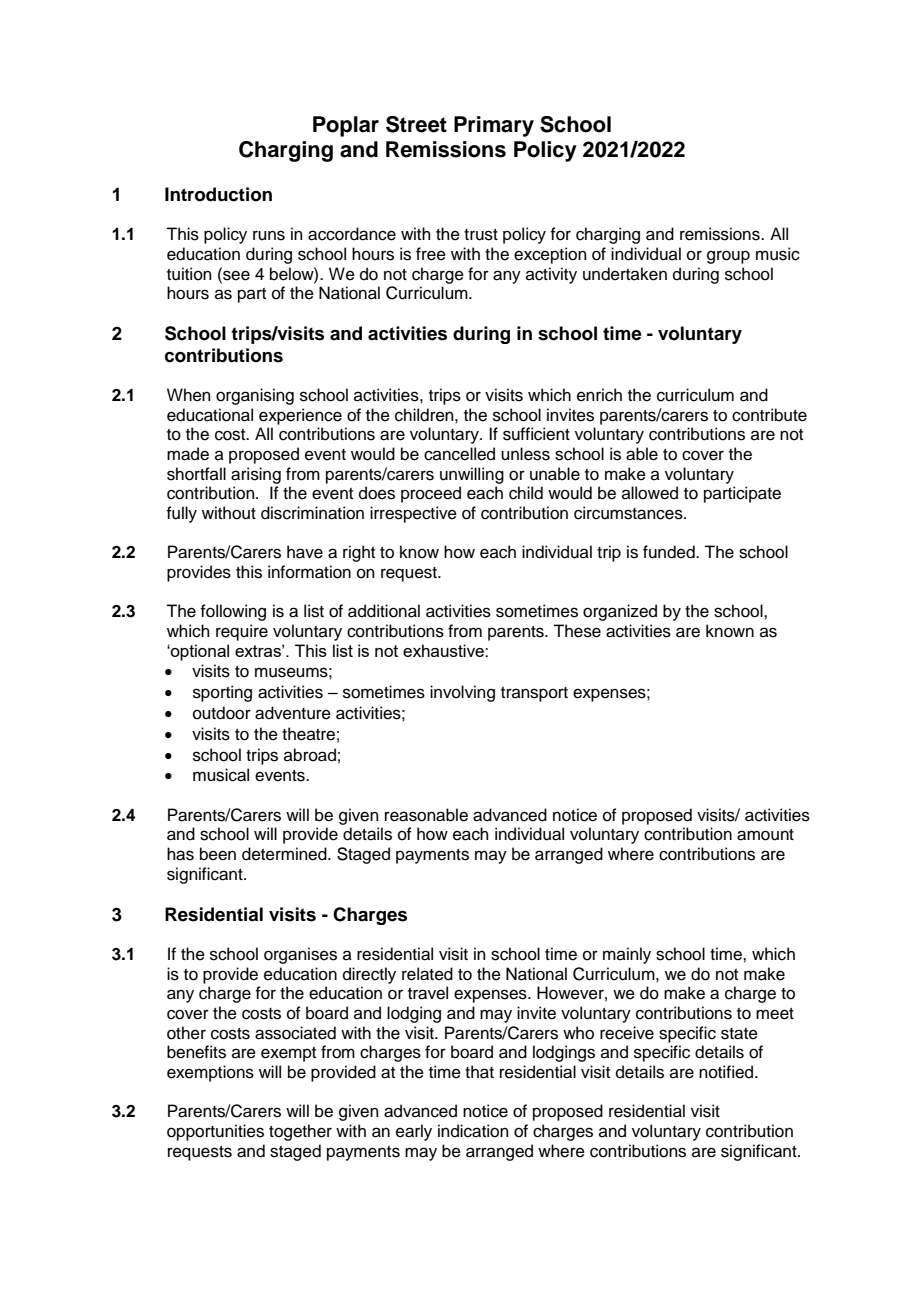  I want to click on abroad, so click(310, 755).
